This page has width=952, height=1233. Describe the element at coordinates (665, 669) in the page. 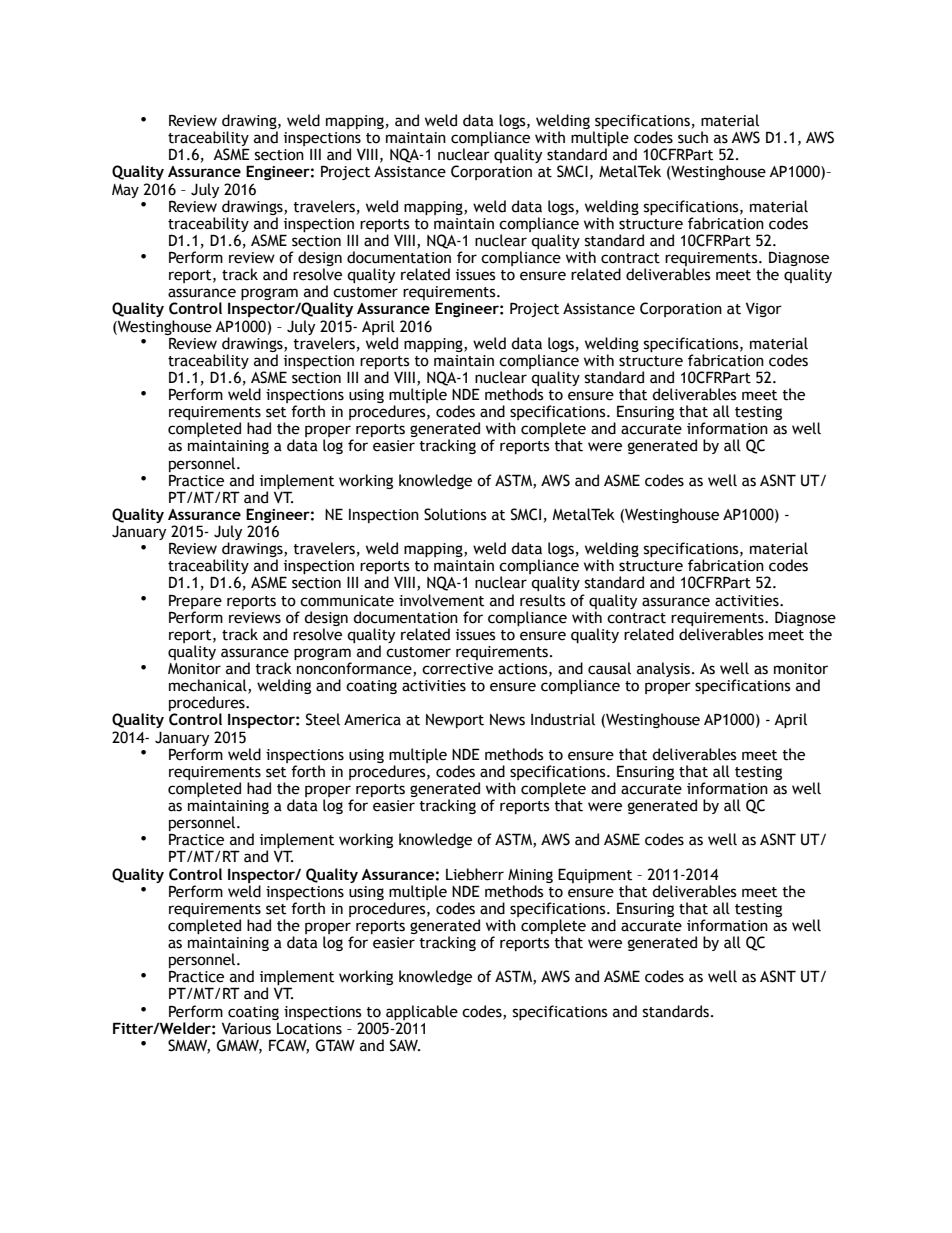

I see `analysis` at that location.
